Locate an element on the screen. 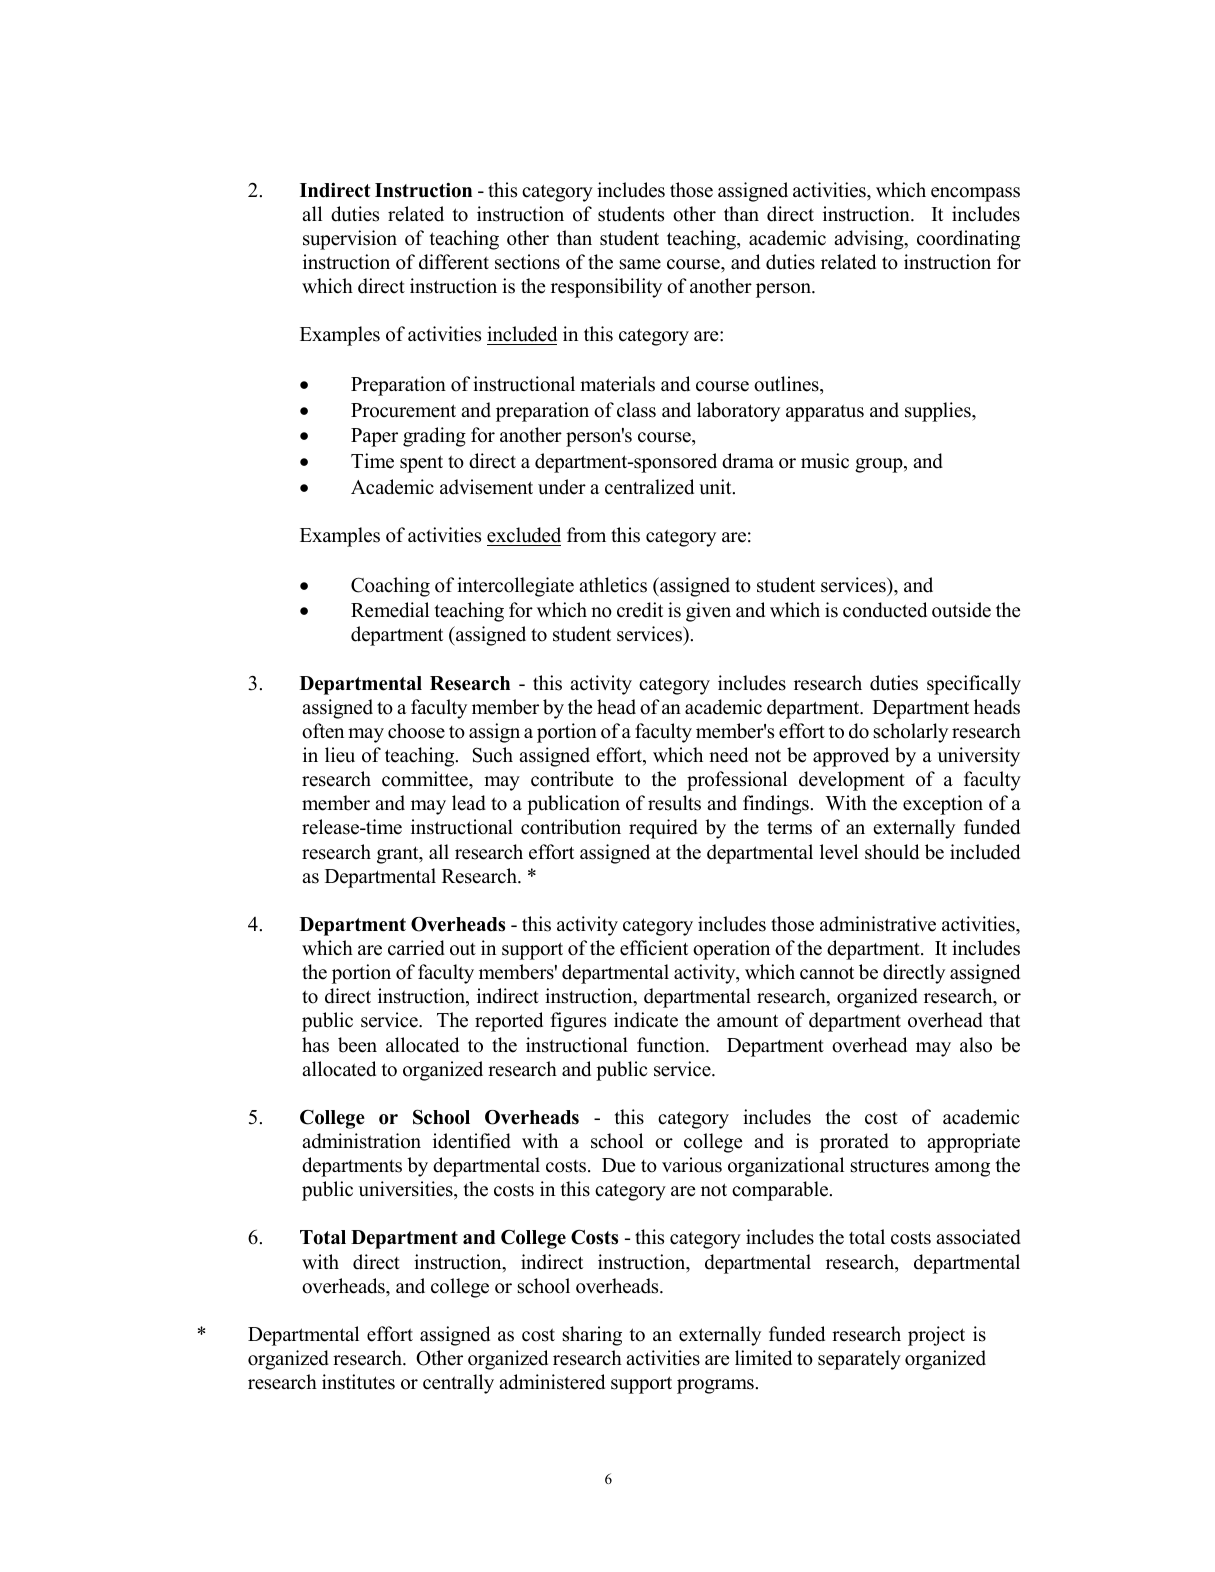 Image resolution: width=1215 pixels, height=1572 pixels. results is located at coordinates (674, 803).
